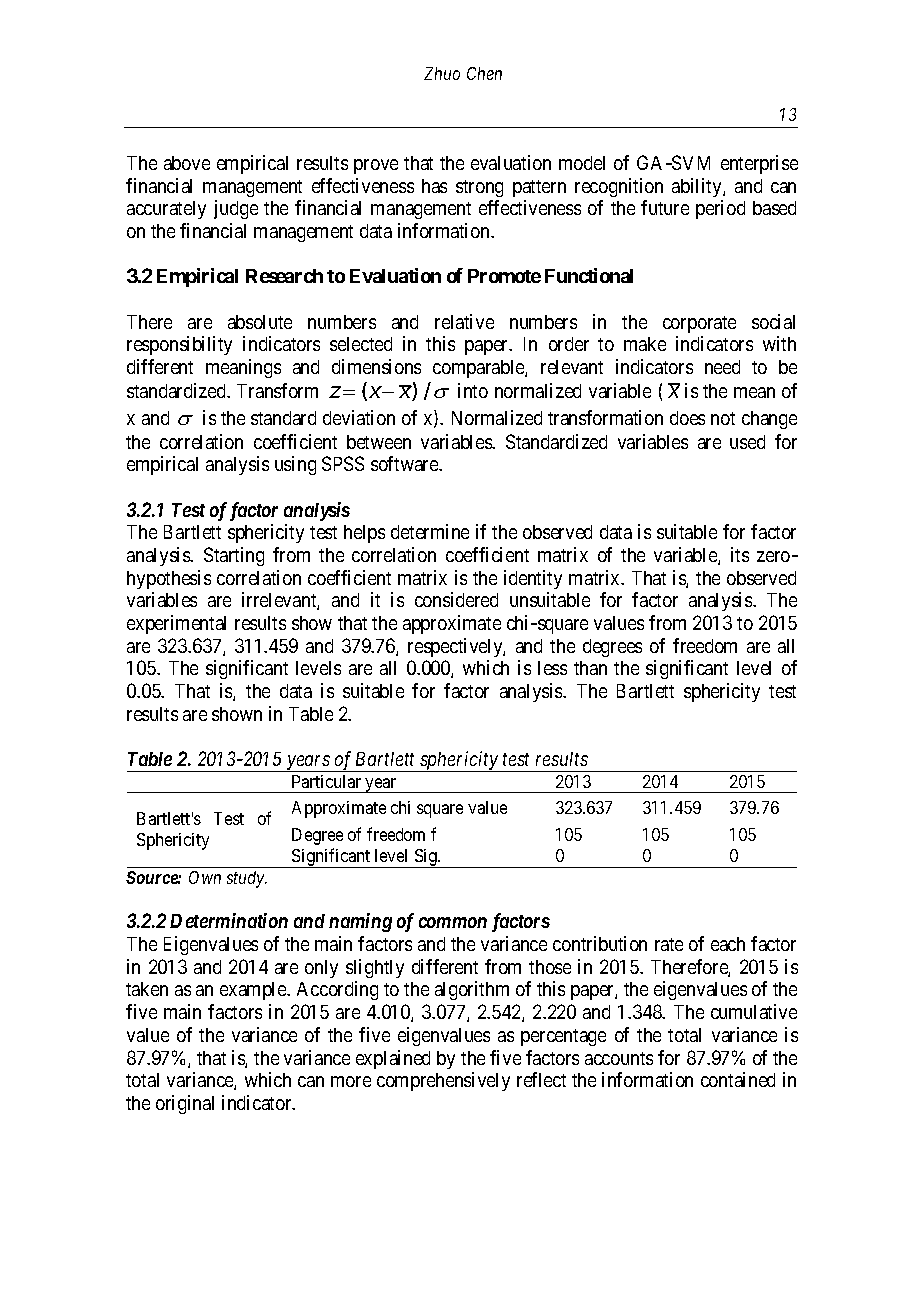 This image has width=924, height=1305. What do you see at coordinates (728, 944) in the image?
I see `each` at bounding box center [728, 944].
